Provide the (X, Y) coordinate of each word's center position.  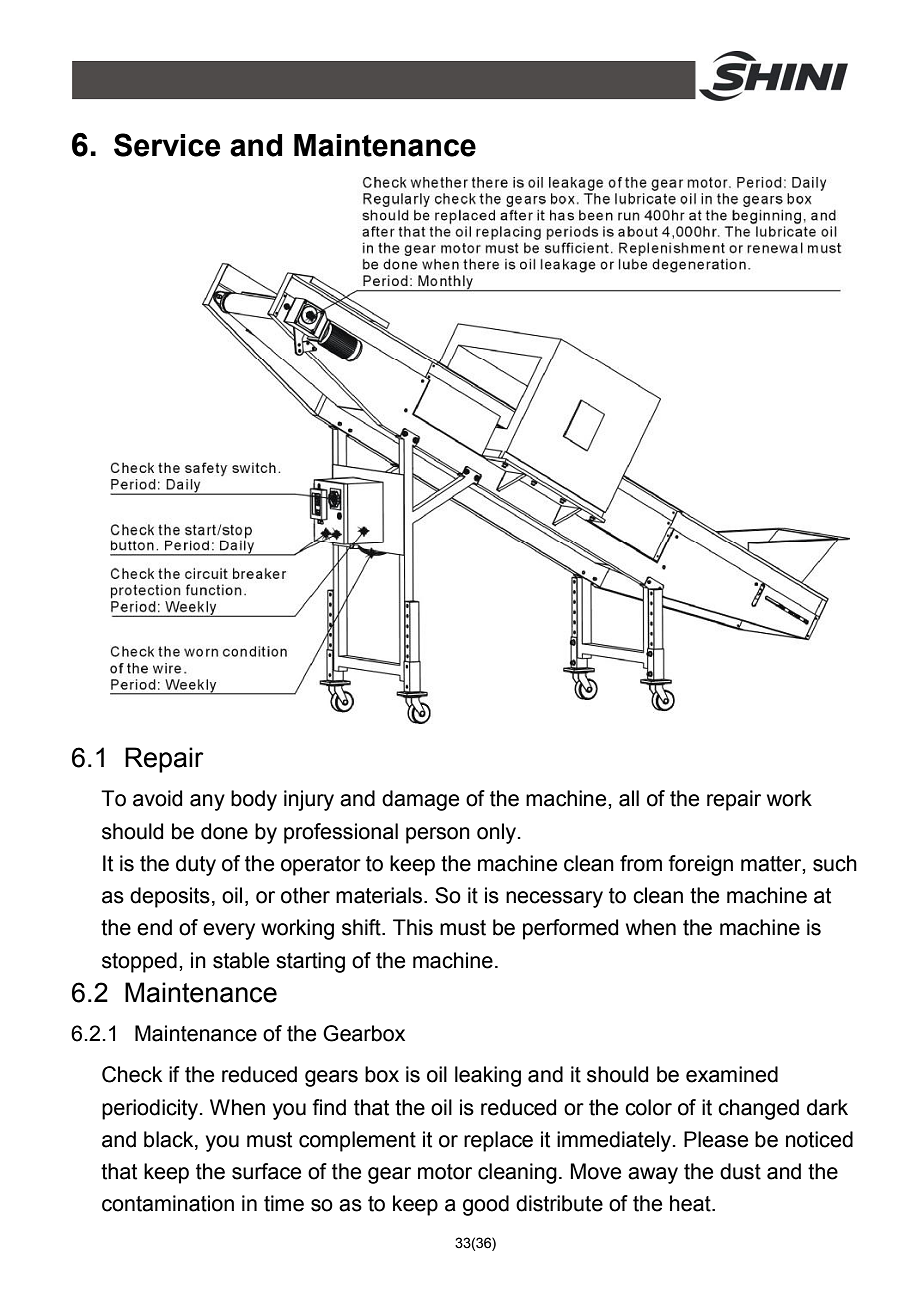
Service (167, 145)
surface (266, 1171)
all (629, 798)
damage (420, 800)
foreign (700, 865)
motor (445, 1172)
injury (309, 800)
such (835, 863)
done (224, 831)
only (498, 833)
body (254, 800)
